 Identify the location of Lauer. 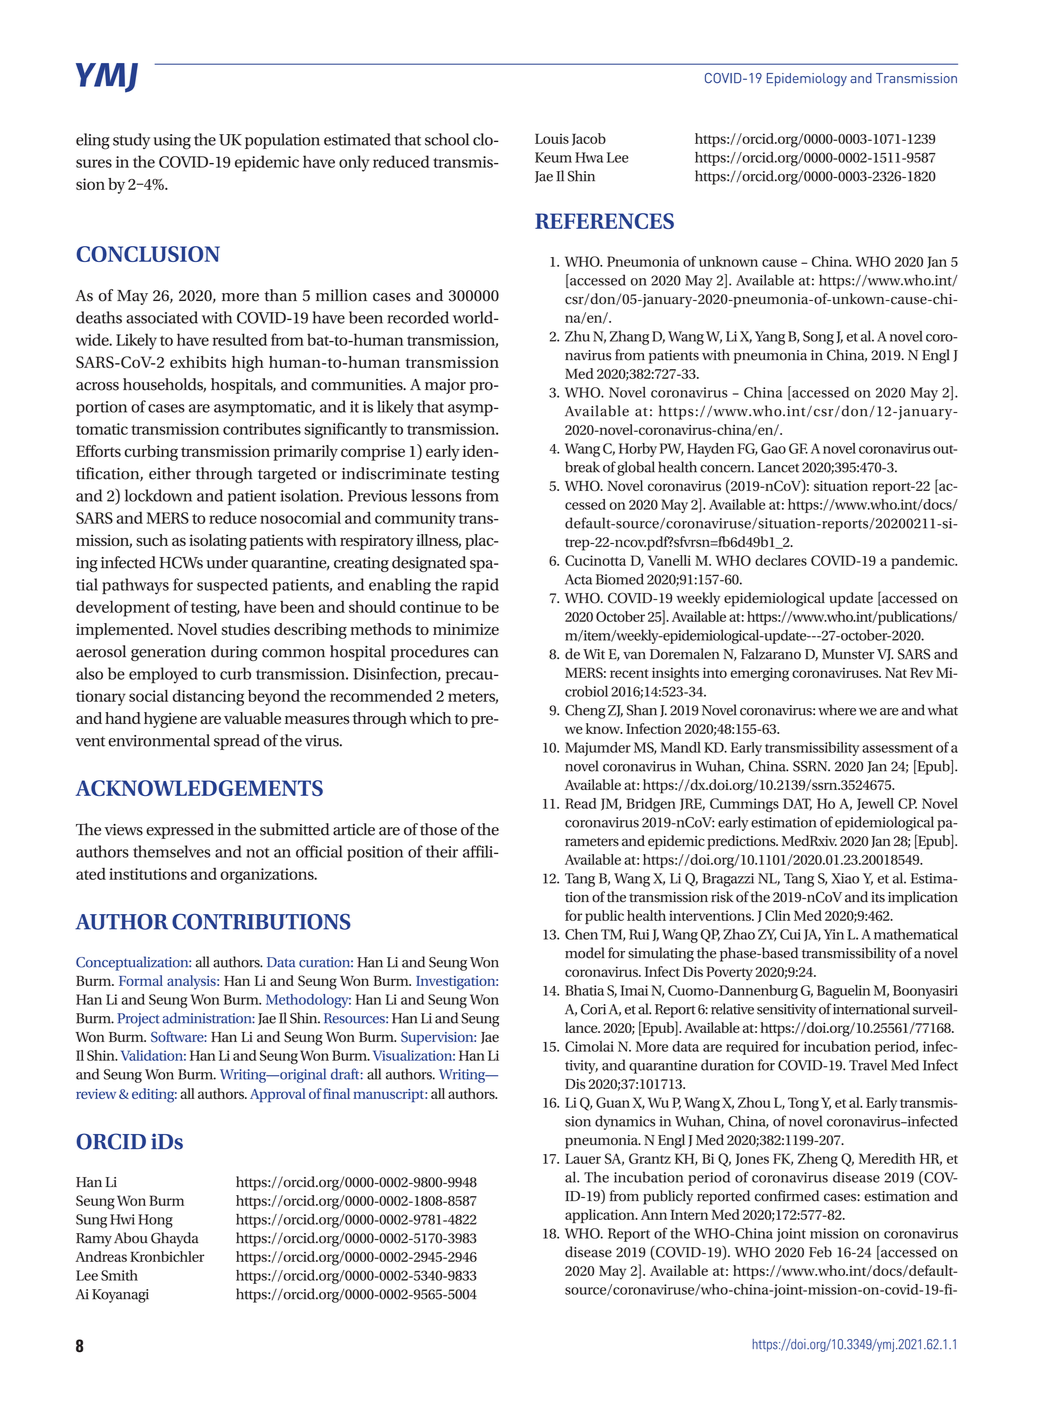
(583, 1158).
